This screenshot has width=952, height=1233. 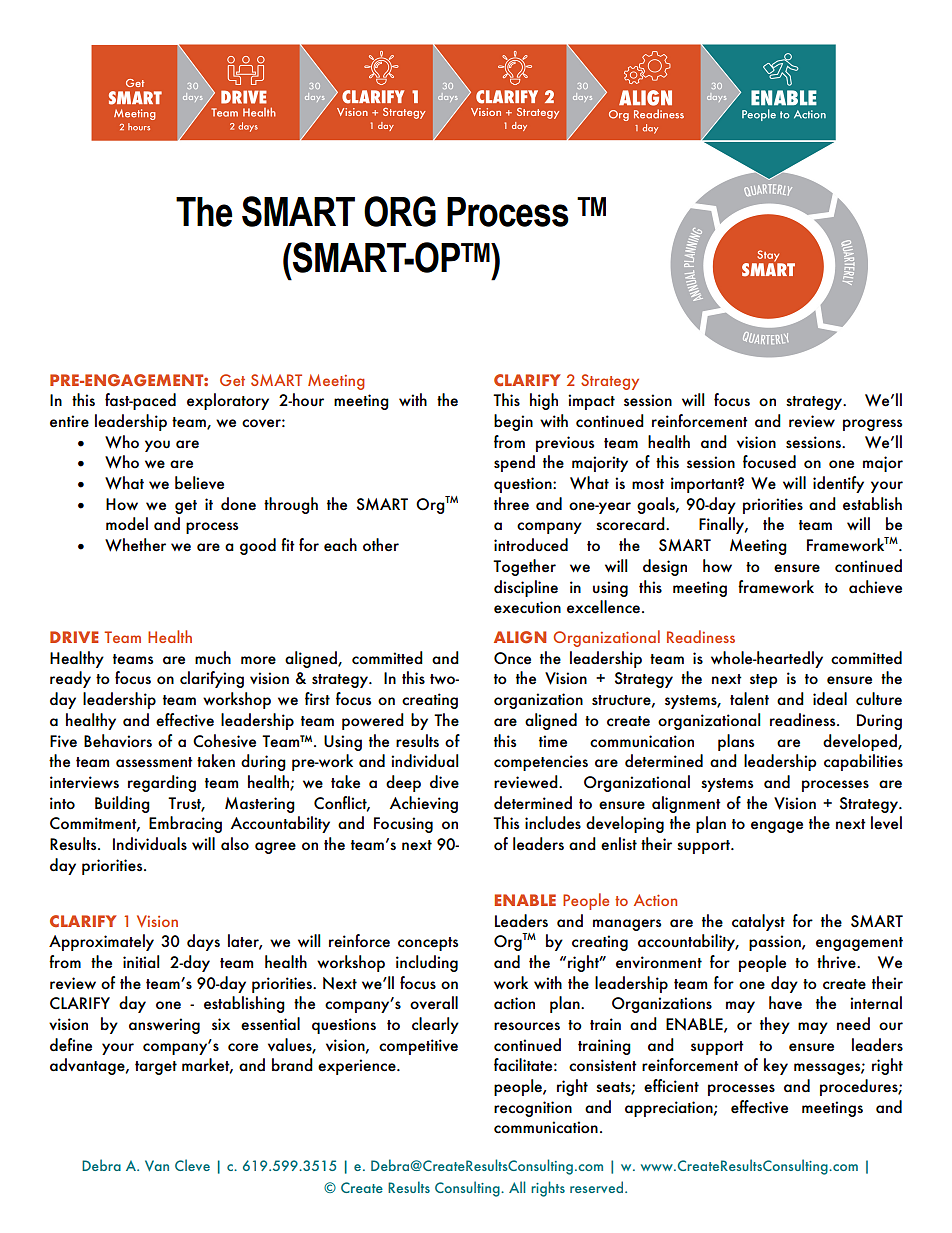 I want to click on days, so click(x=203, y=942).
